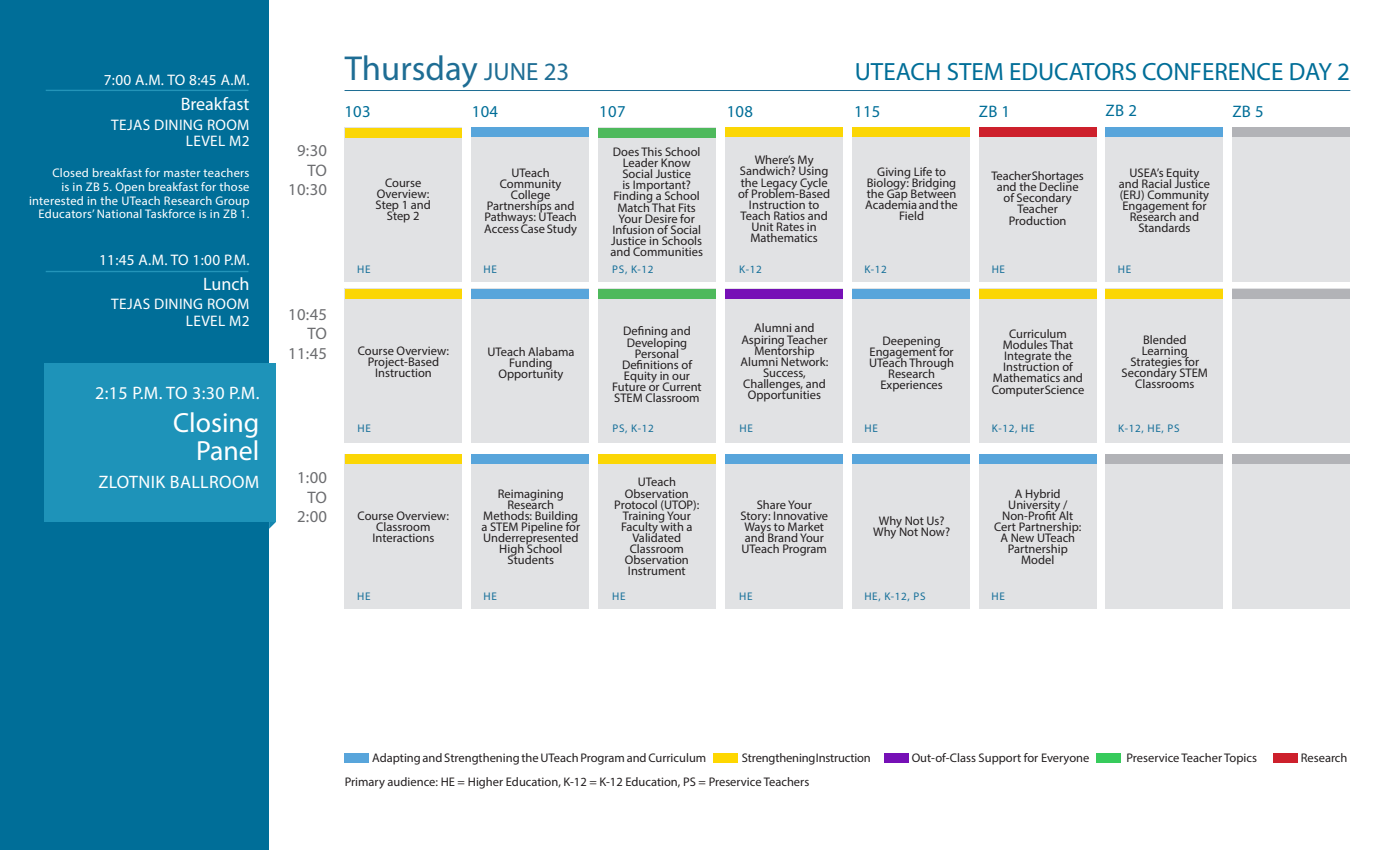  I want to click on JUNE, so click(511, 71).
